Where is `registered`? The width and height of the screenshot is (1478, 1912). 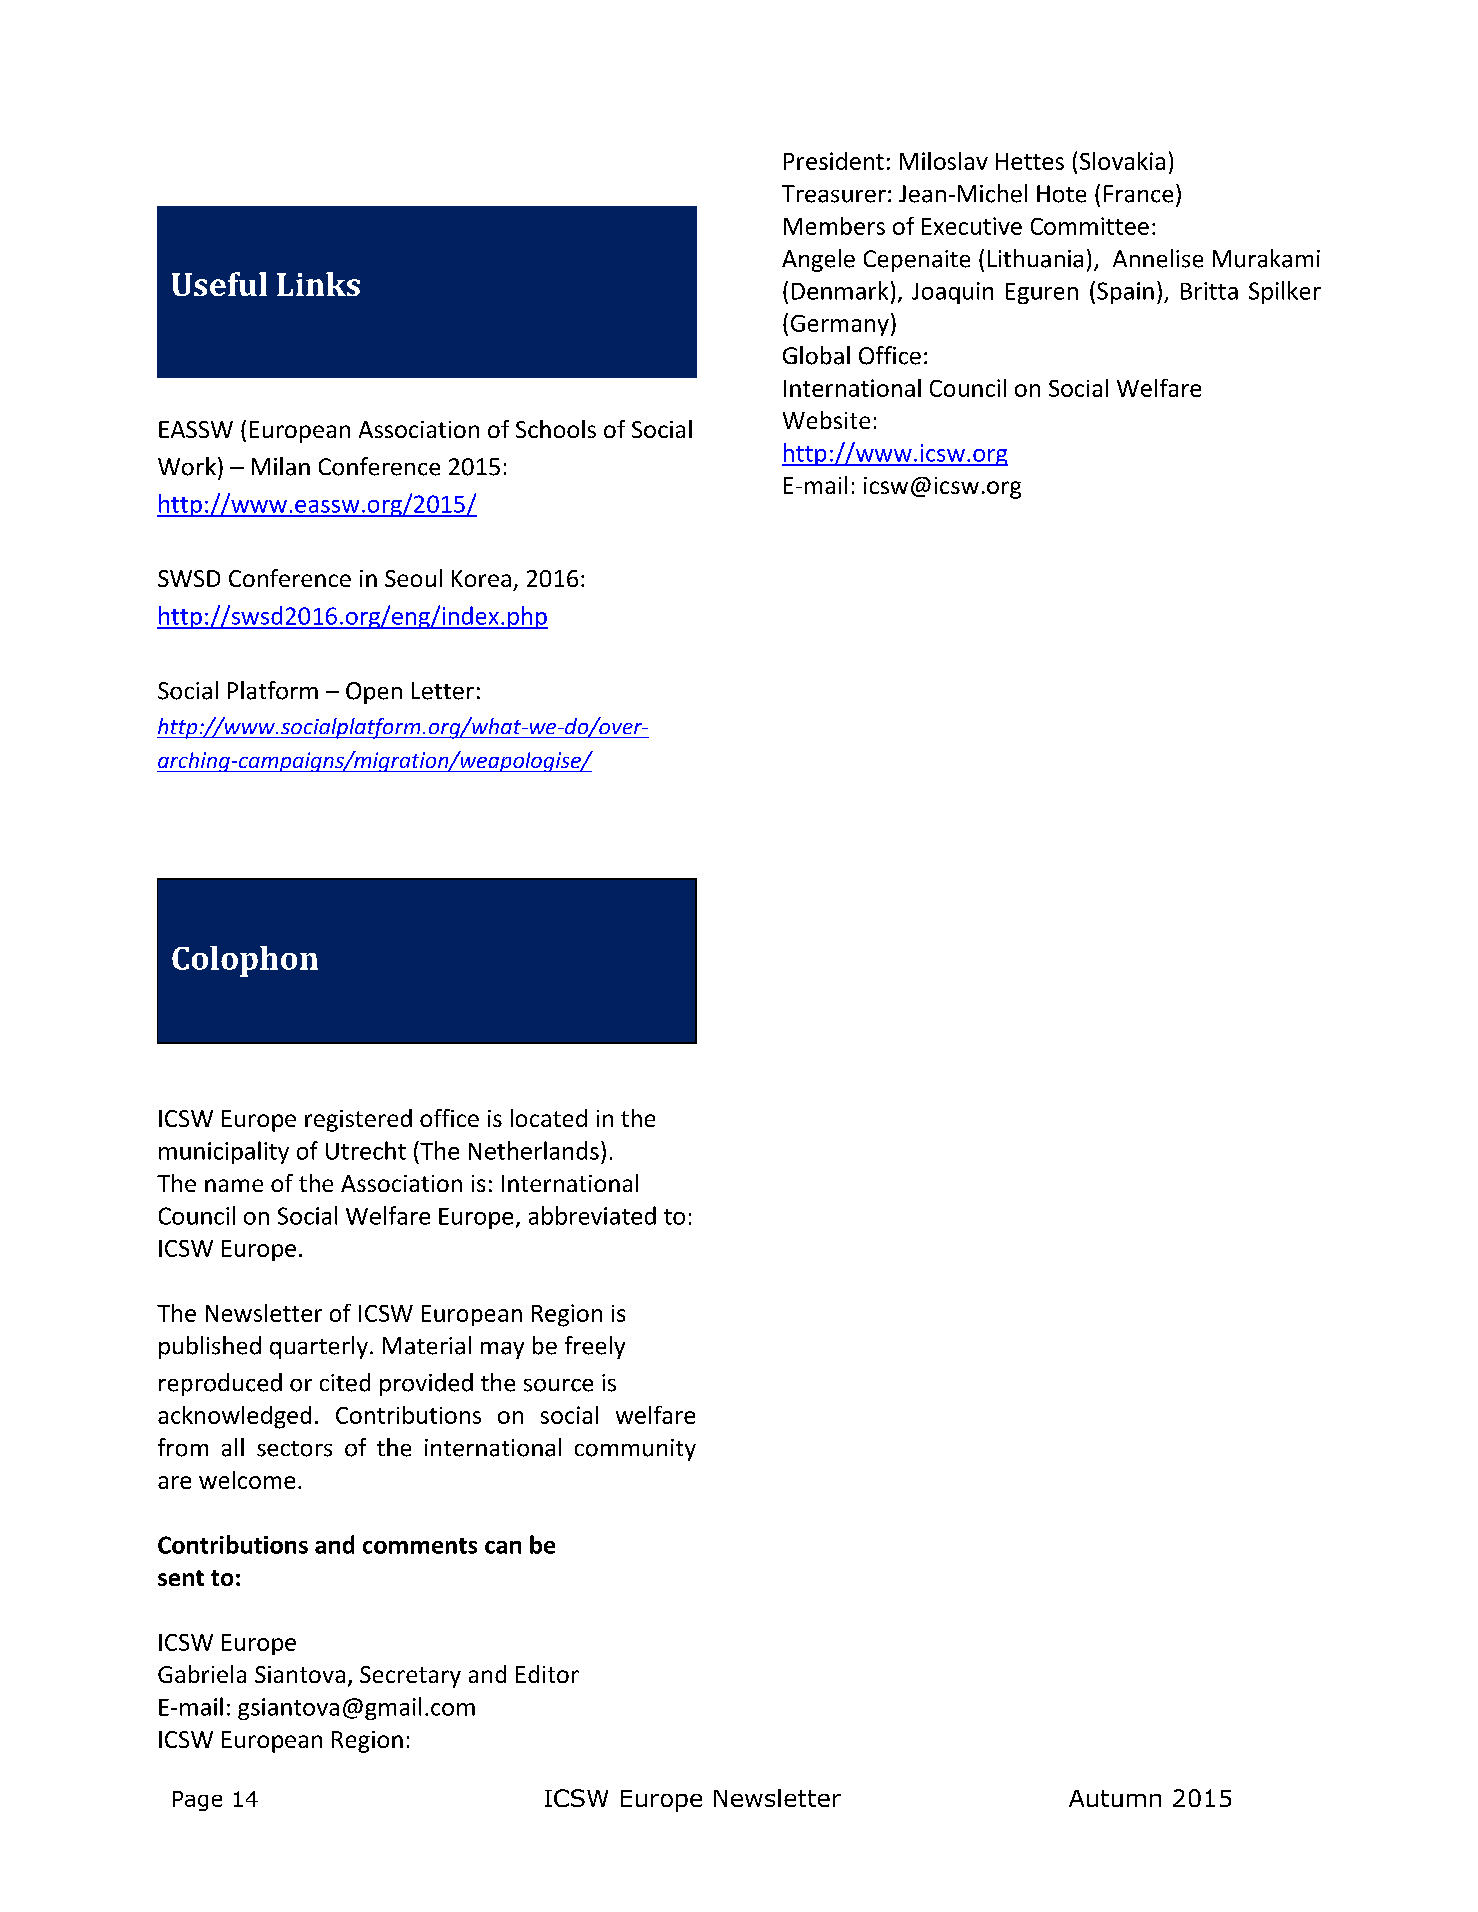
registered is located at coordinates (358, 1120).
